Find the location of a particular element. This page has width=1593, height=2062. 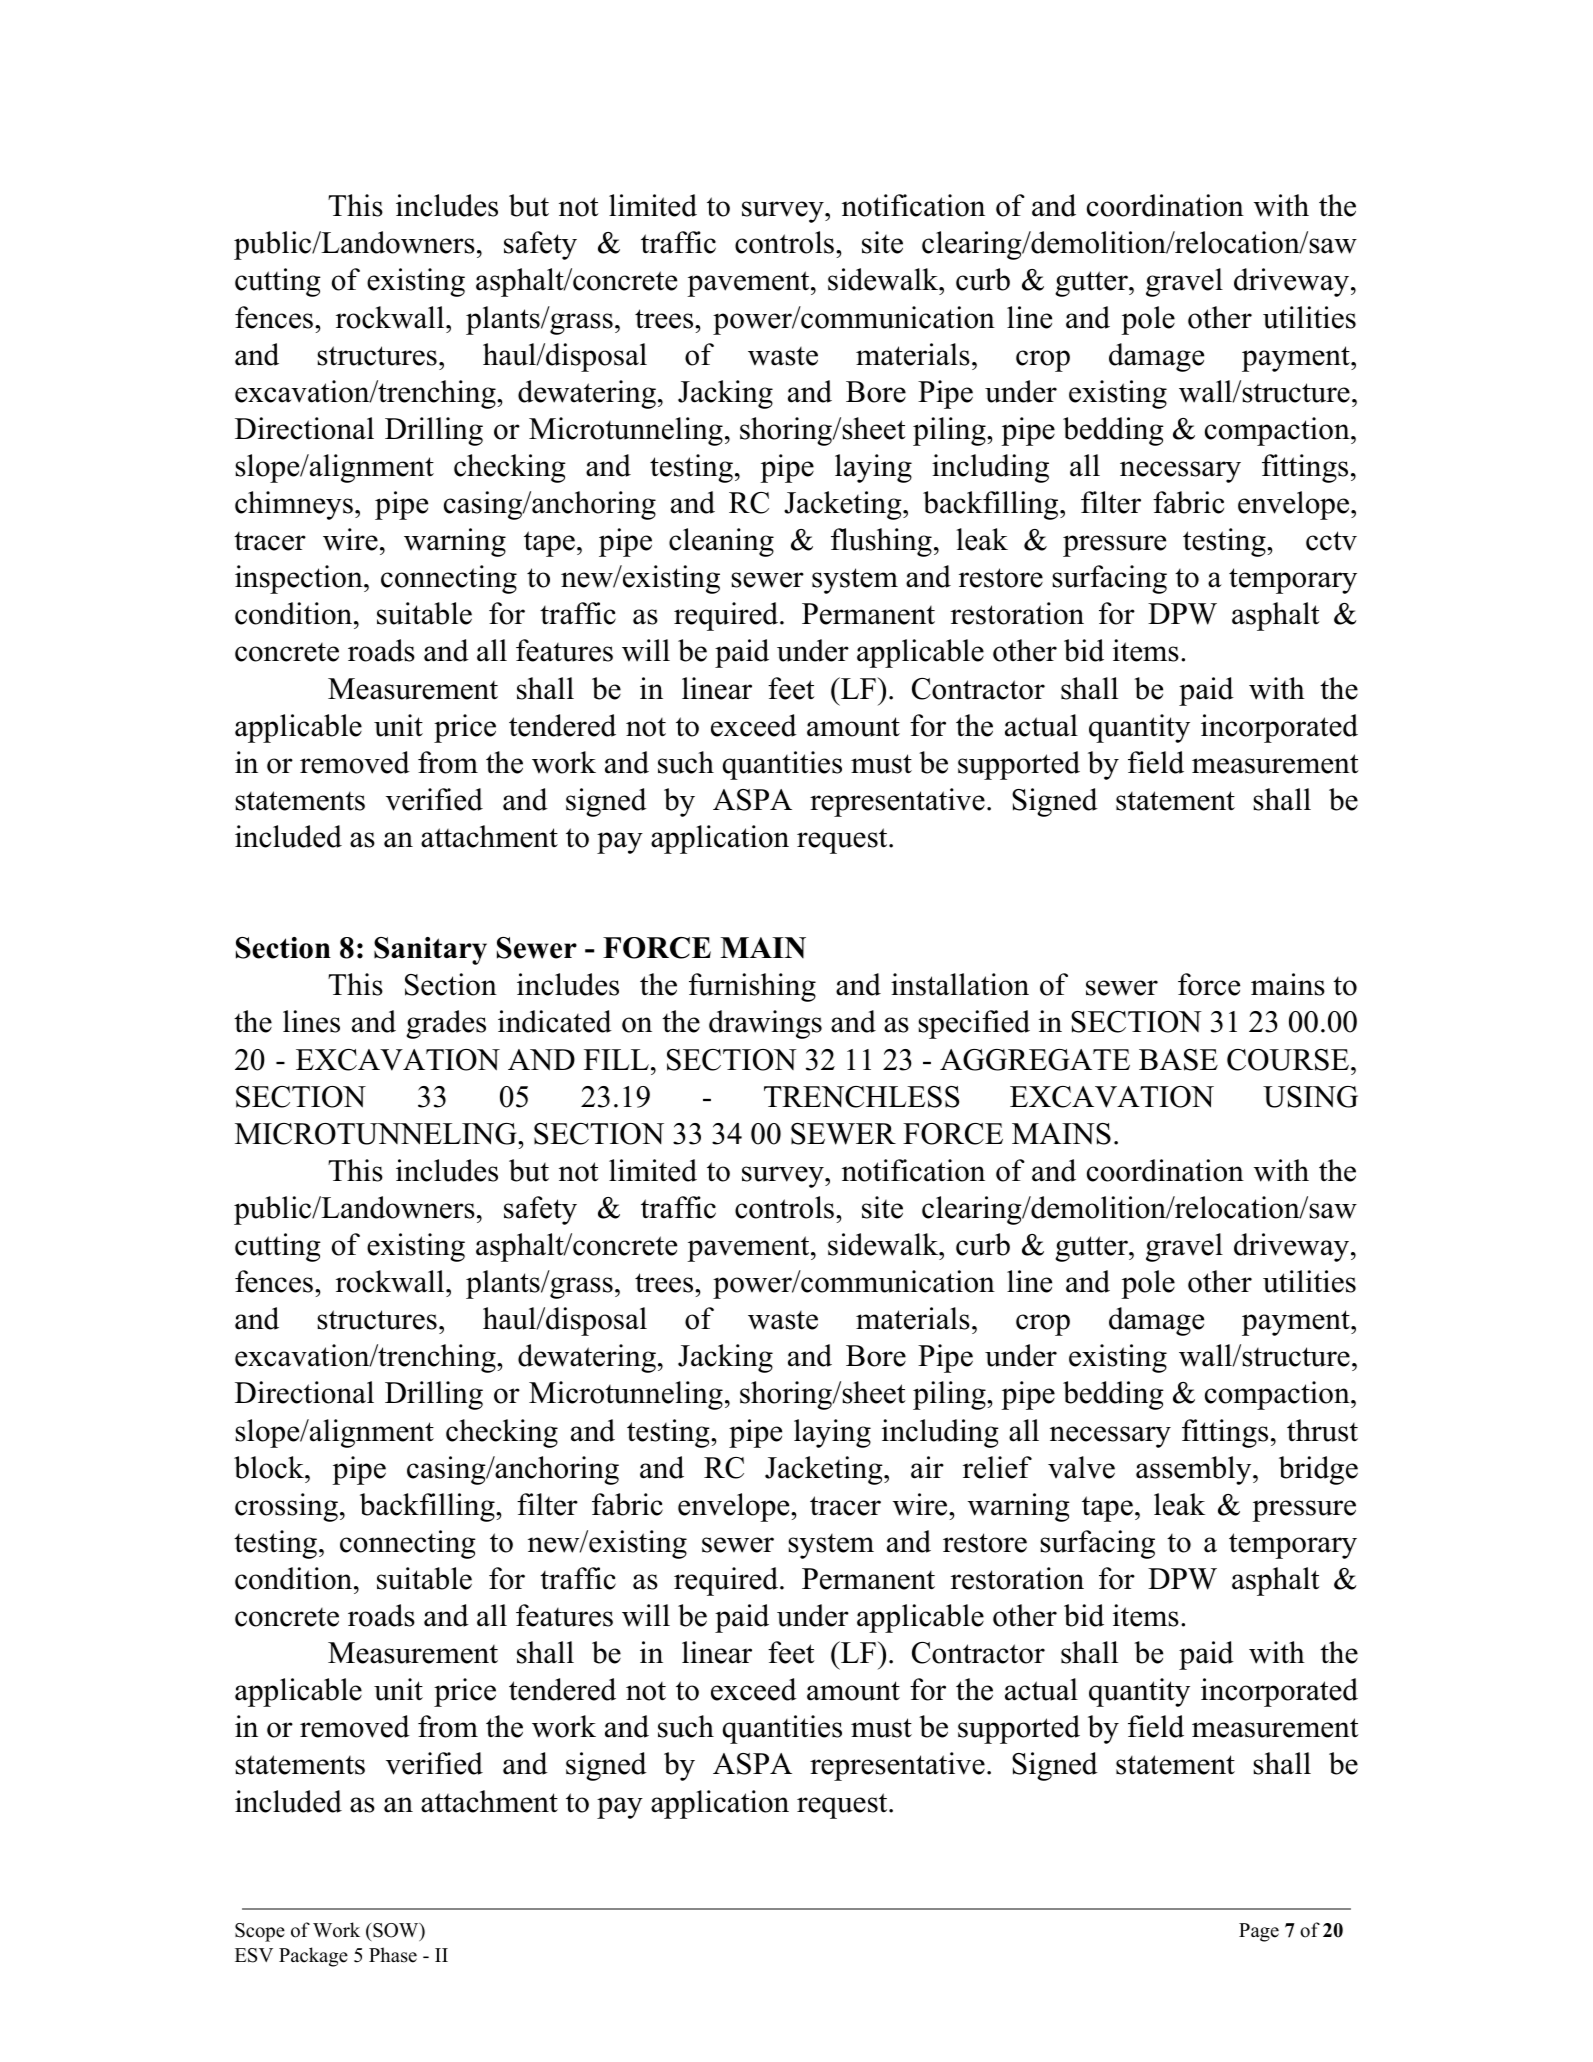

cctv is located at coordinates (1331, 541).
